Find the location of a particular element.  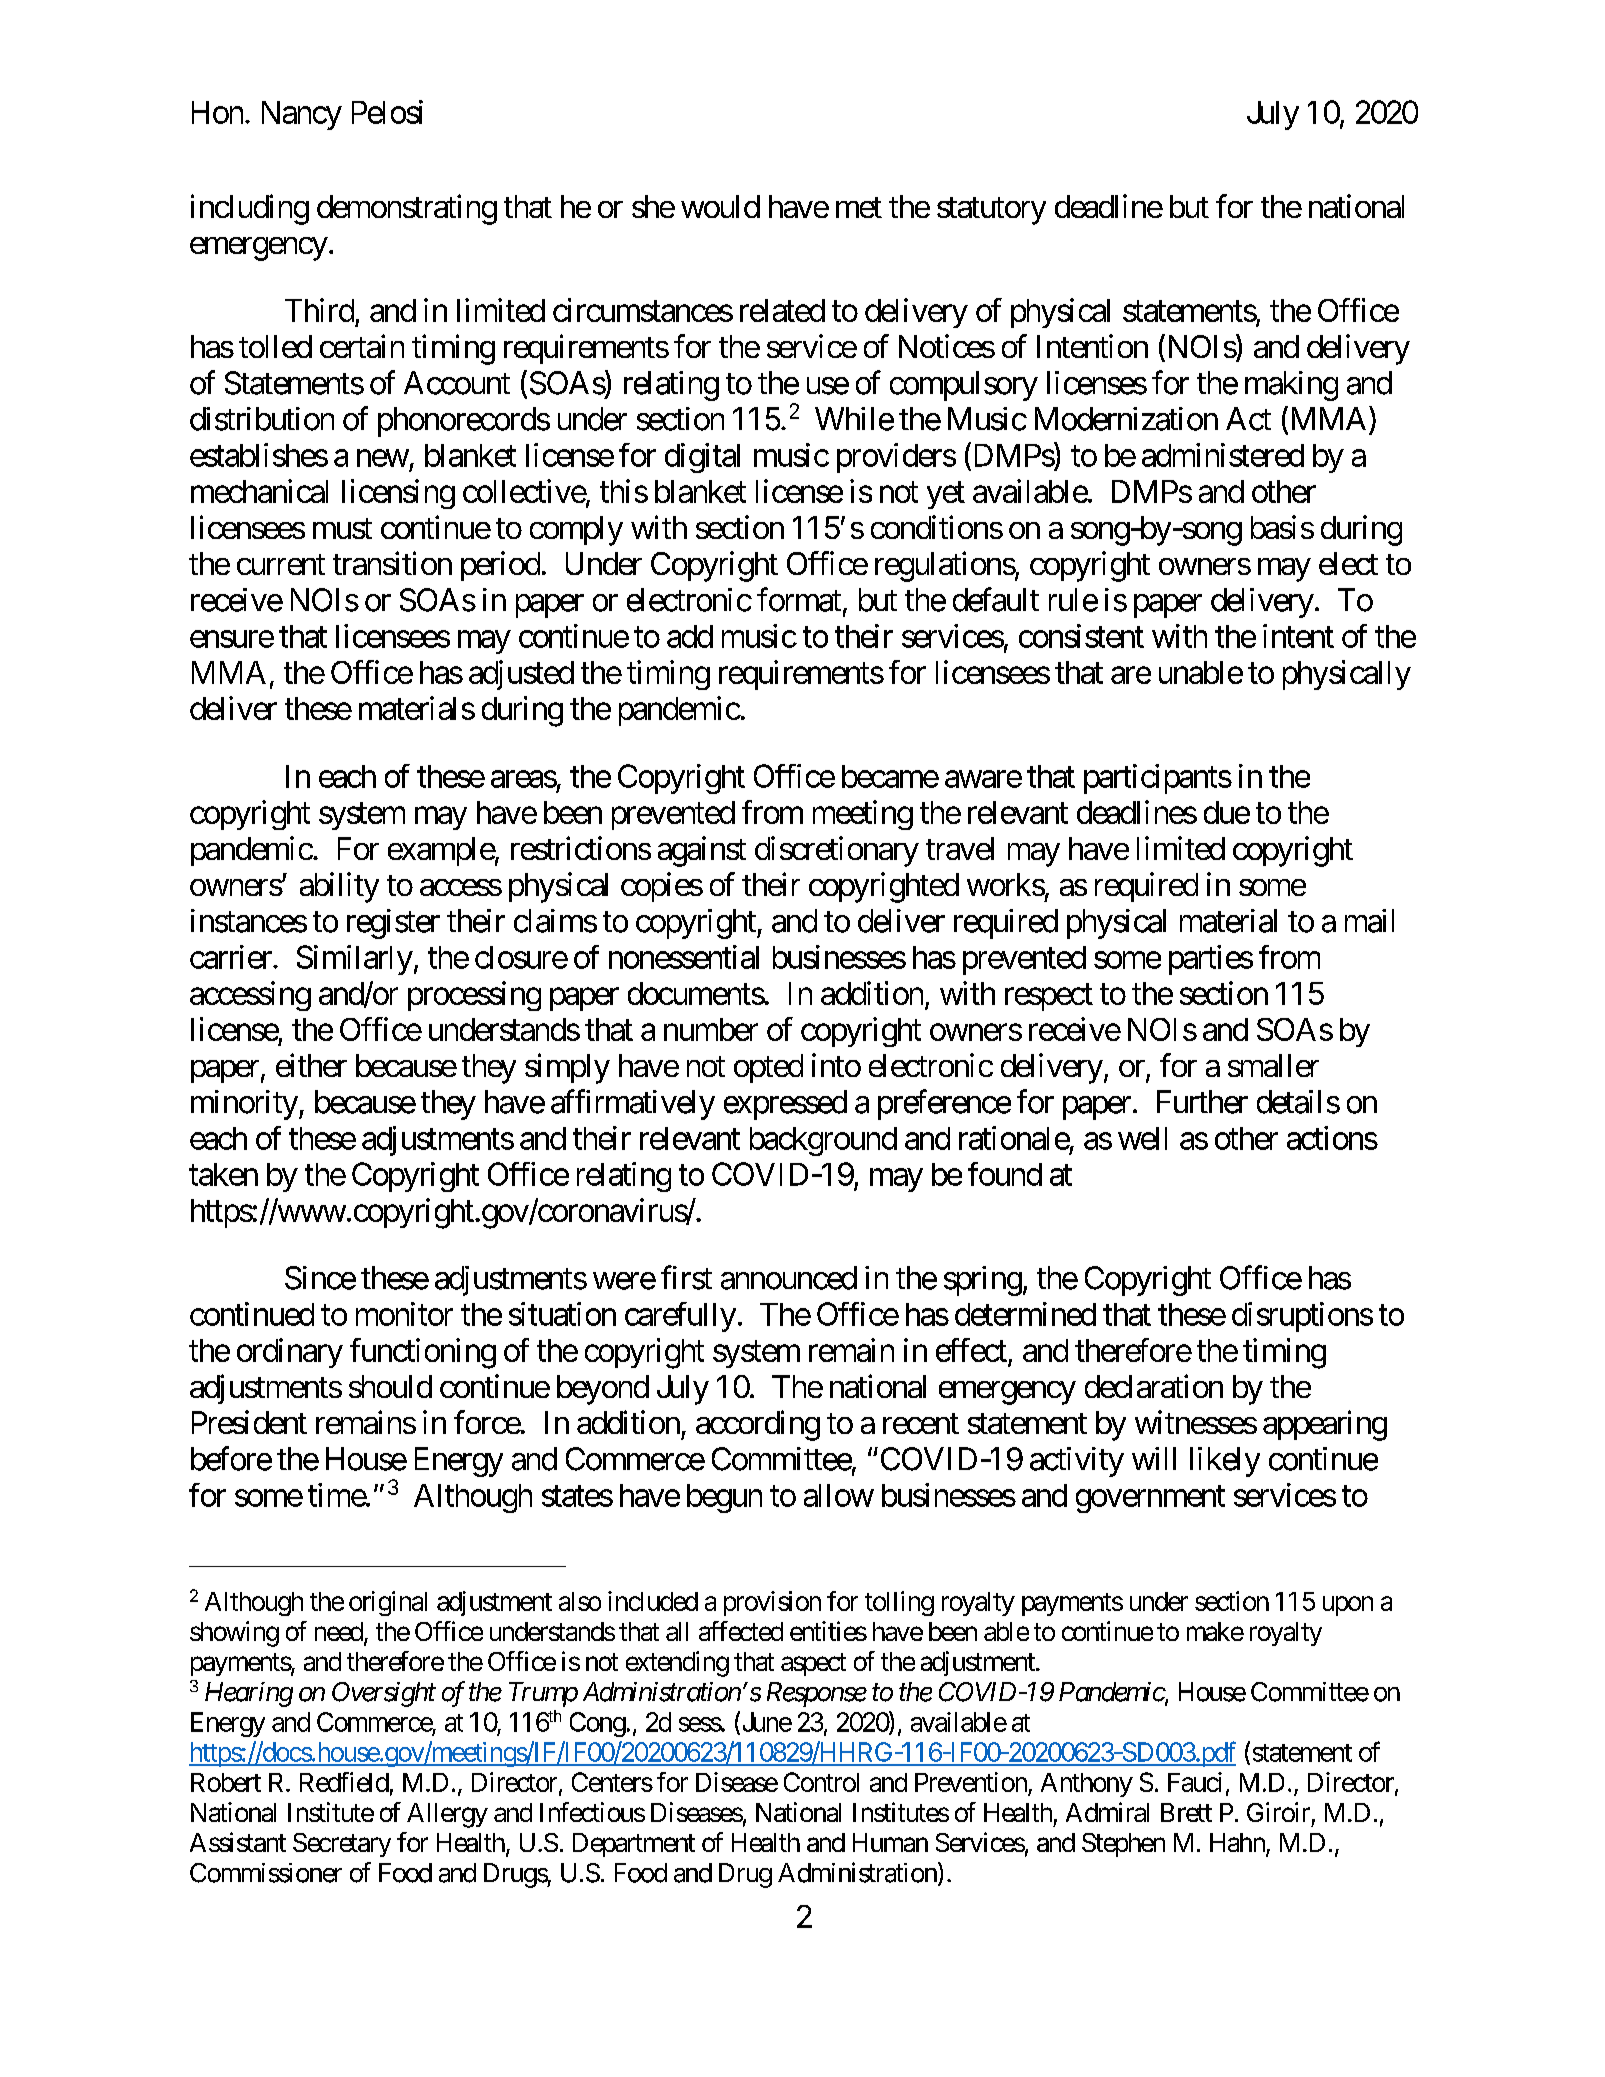

Secretary is located at coordinates (342, 1845).
